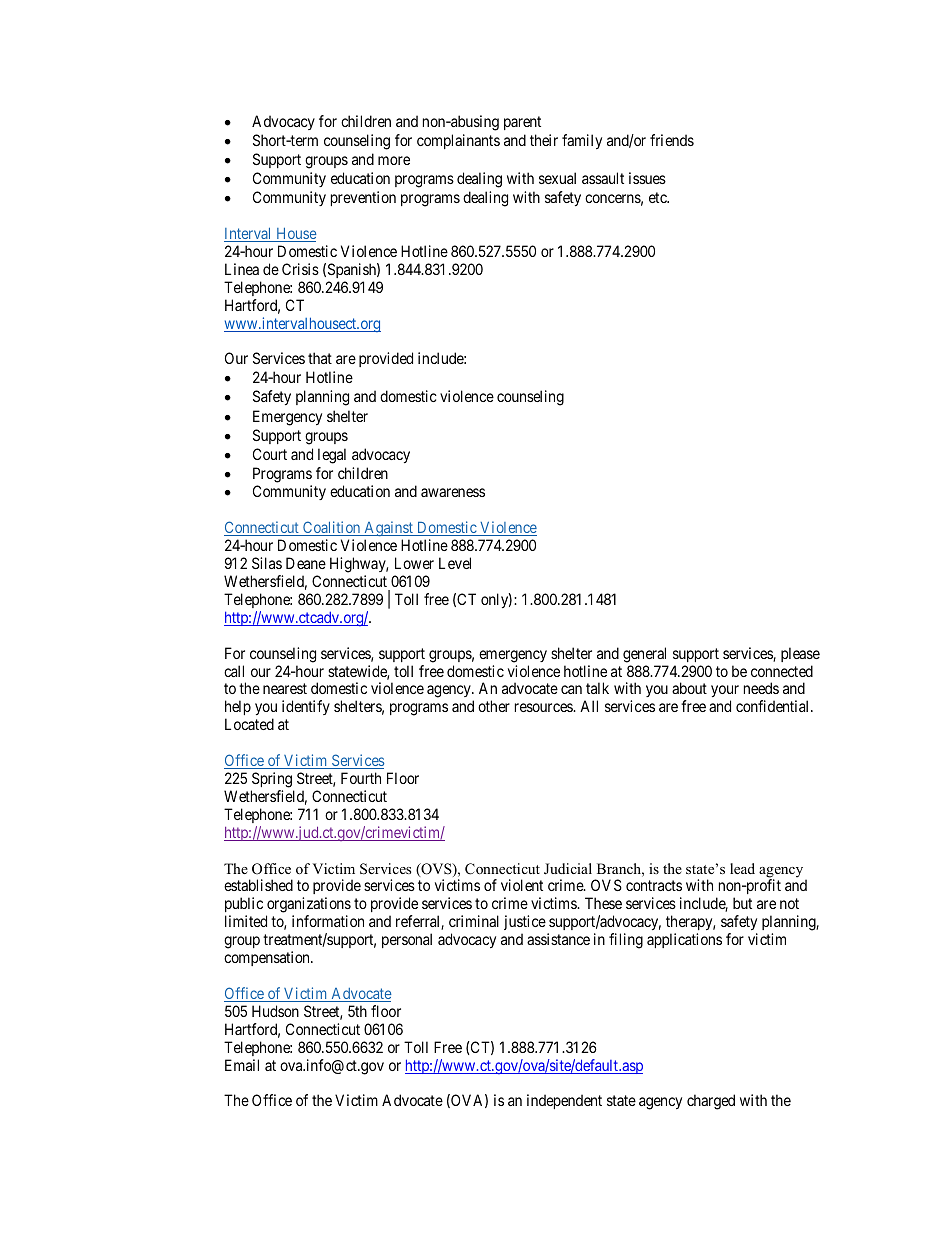  I want to click on legal, so click(332, 456).
